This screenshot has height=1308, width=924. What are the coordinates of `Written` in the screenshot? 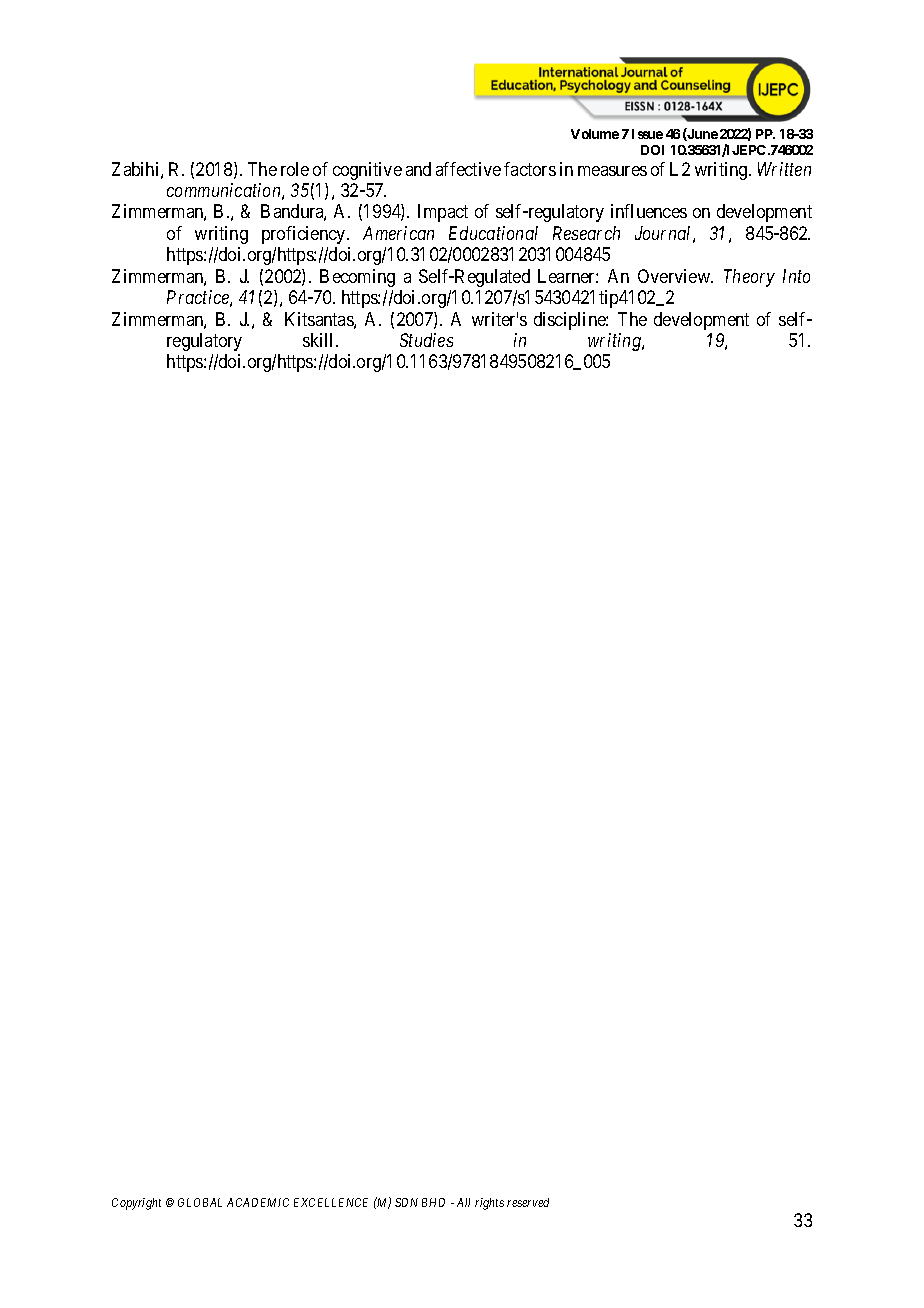 It's located at (784, 169).
